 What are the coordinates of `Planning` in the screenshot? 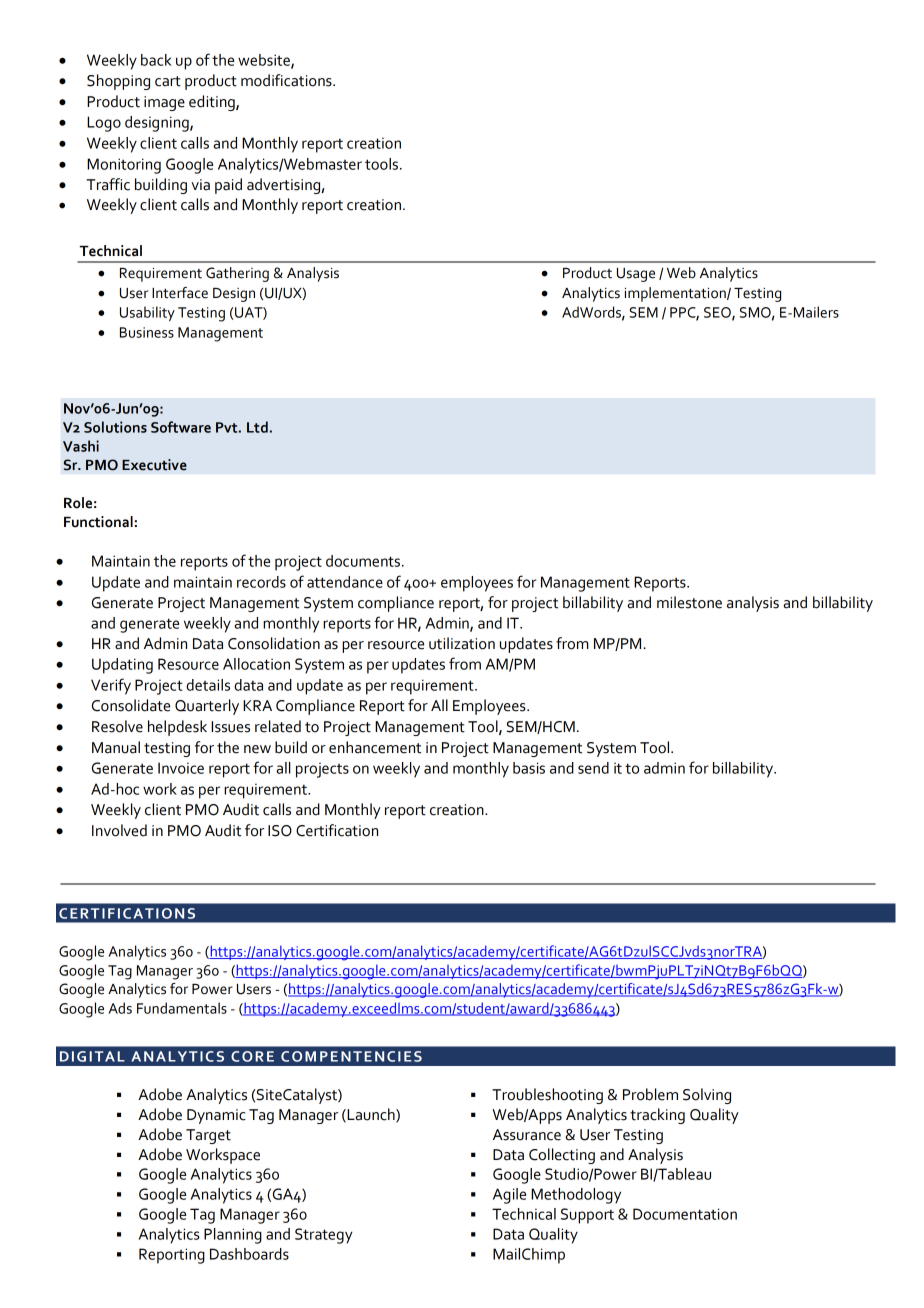 It's located at (233, 1236).
